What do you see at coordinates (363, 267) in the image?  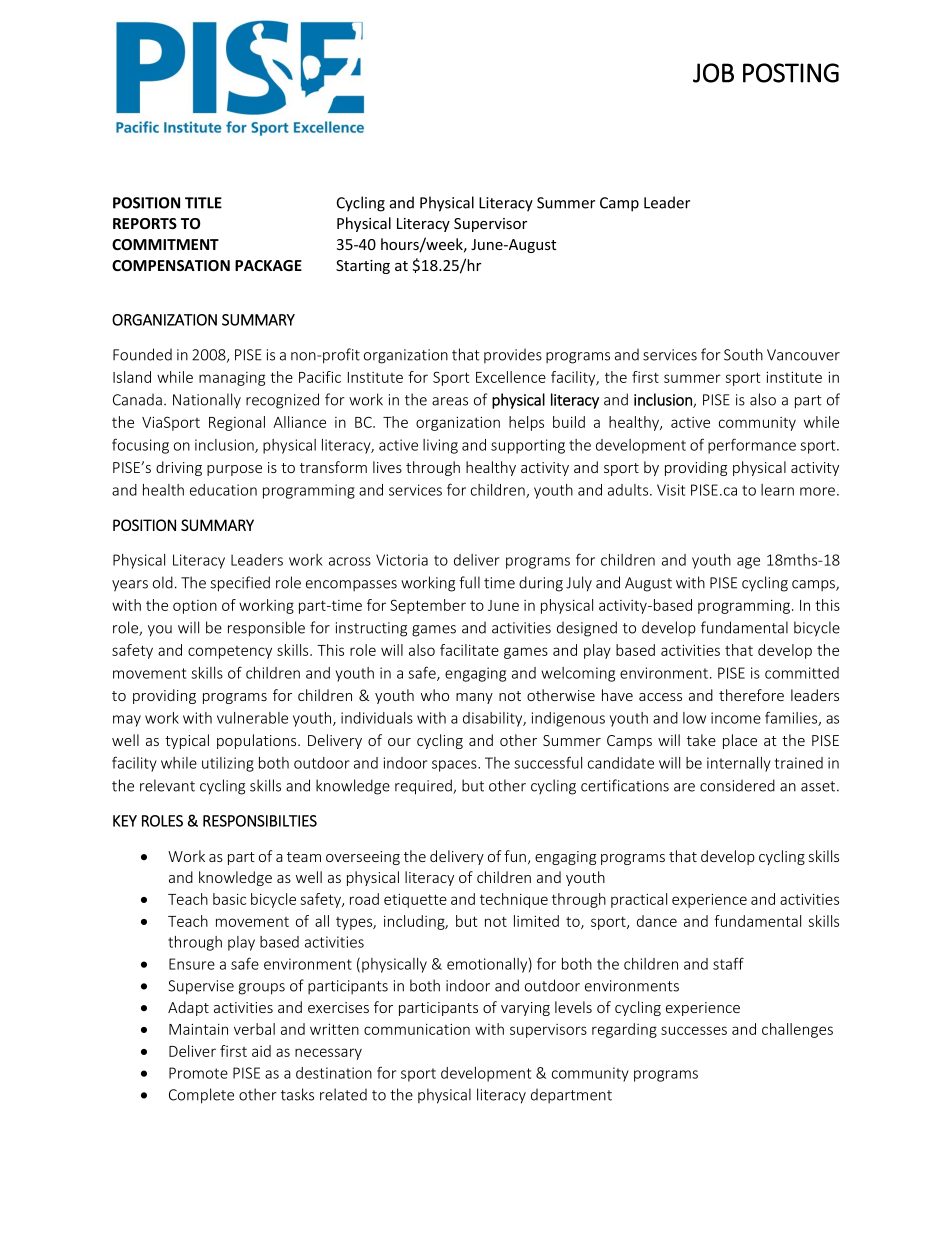 I see `Starting` at bounding box center [363, 267].
